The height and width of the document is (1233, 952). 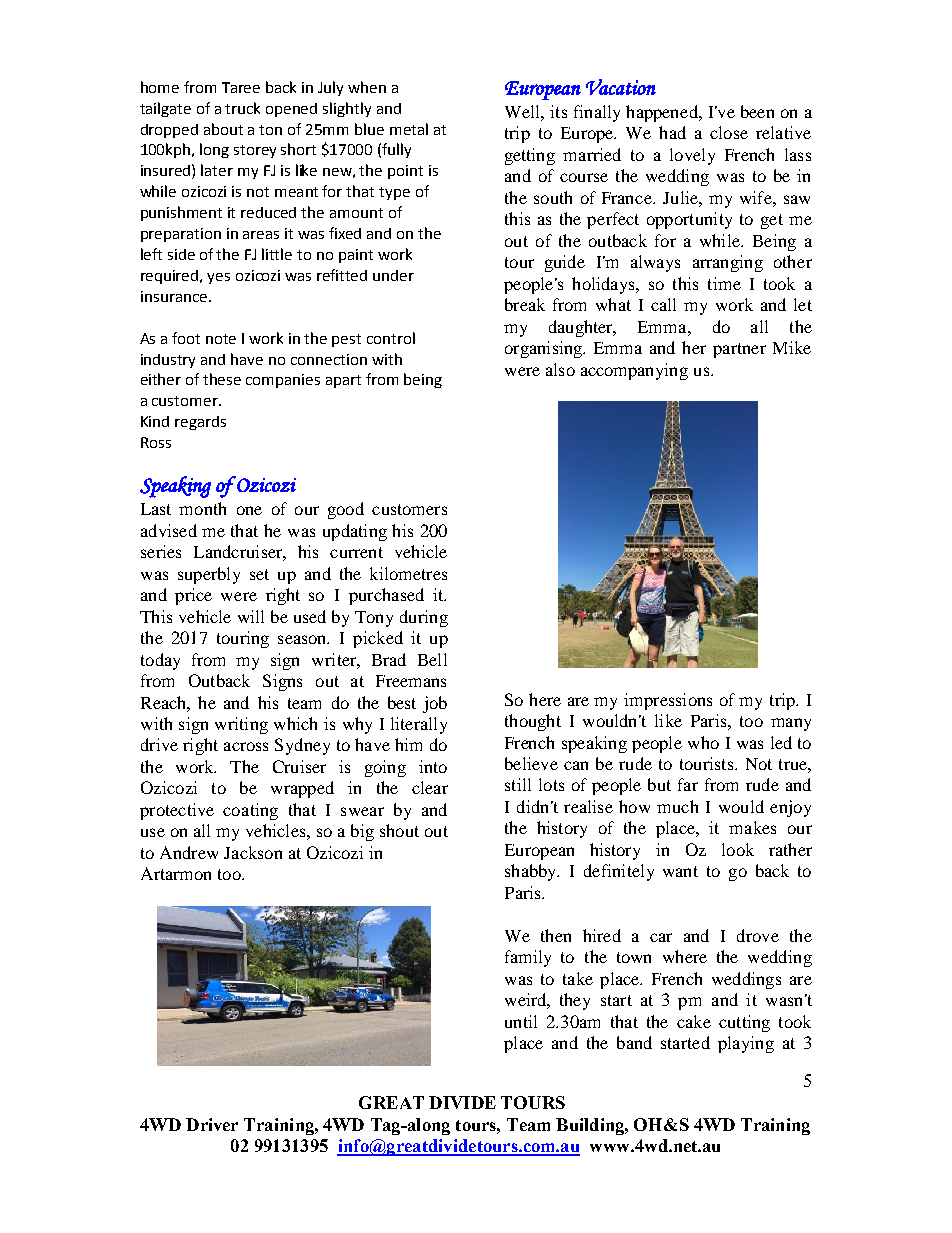 What do you see at coordinates (521, 1021) in the document?
I see `until` at bounding box center [521, 1021].
